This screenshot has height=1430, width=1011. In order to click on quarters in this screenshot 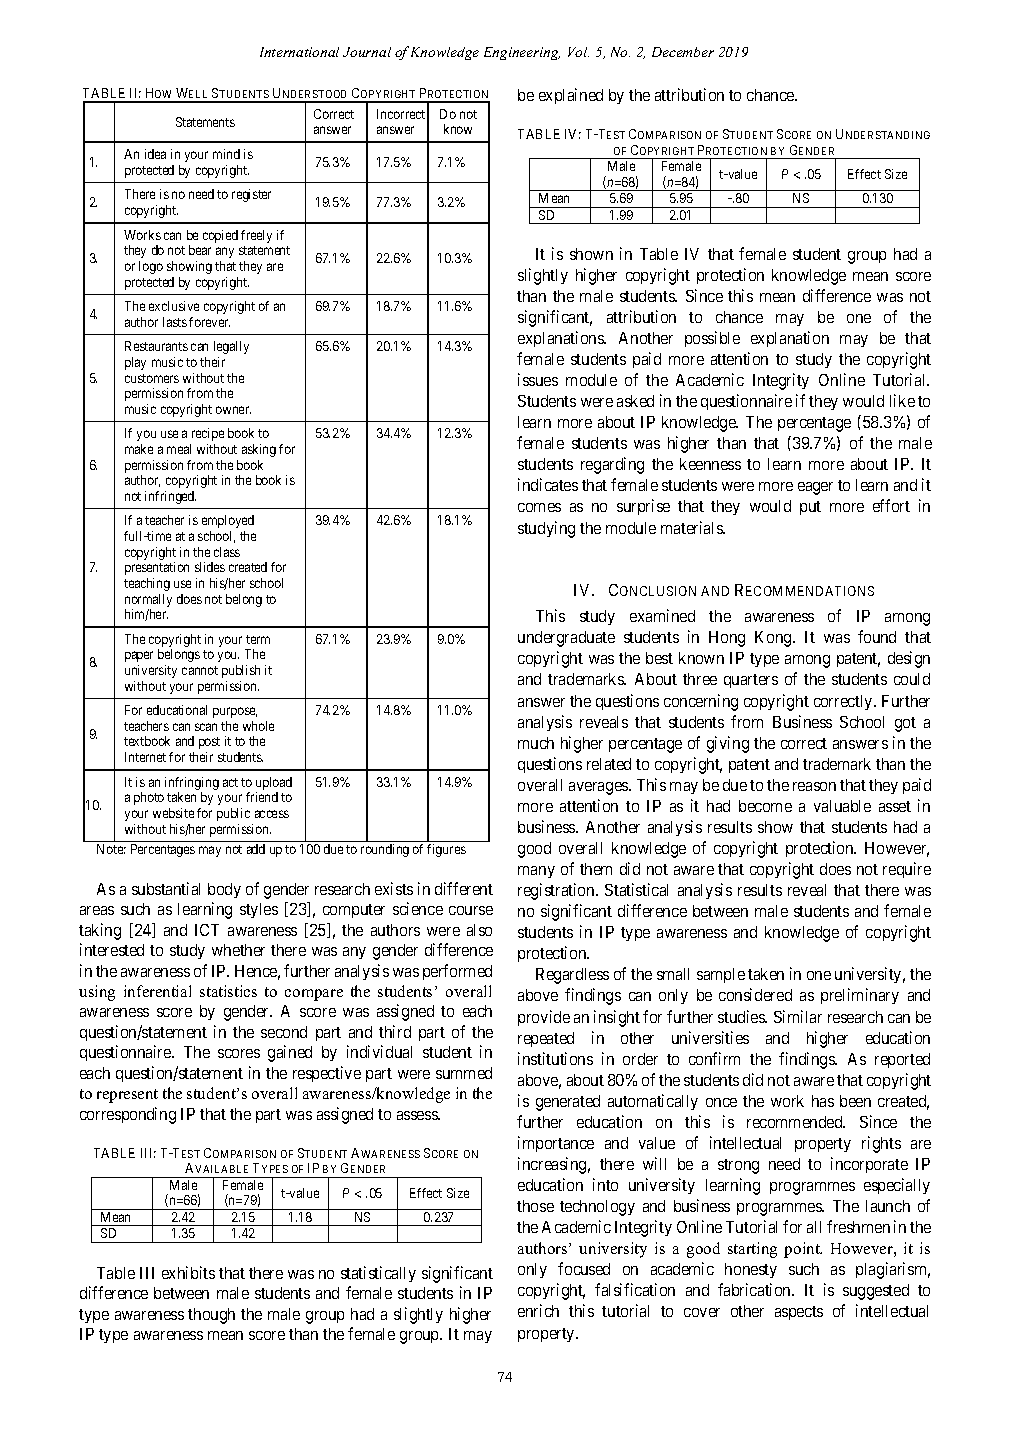, I will do `click(751, 681)`.
